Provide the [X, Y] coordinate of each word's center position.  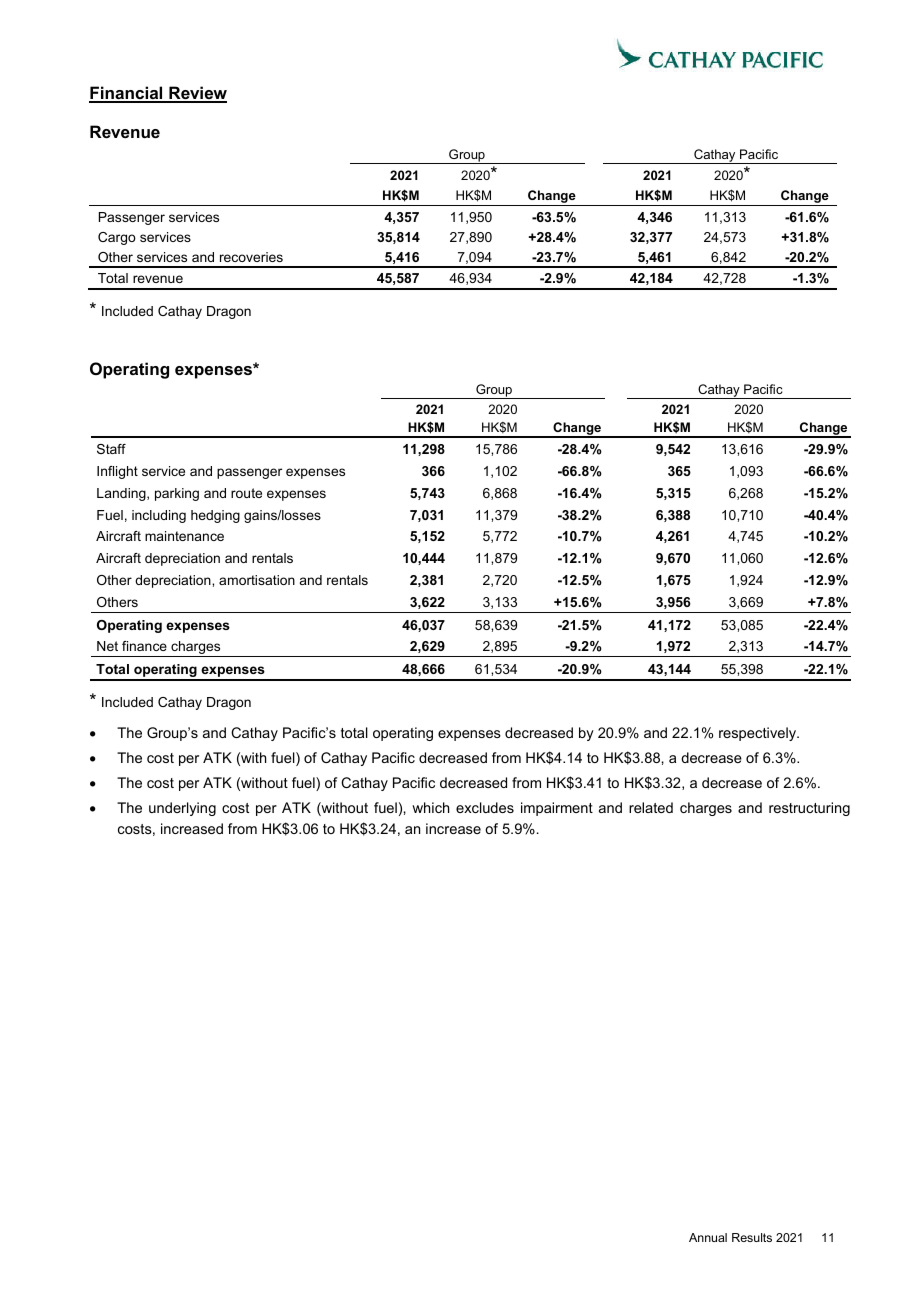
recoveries [251, 257]
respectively [759, 734]
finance [144, 646]
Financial [127, 94]
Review [197, 94]
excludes [485, 807]
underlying [182, 809]
